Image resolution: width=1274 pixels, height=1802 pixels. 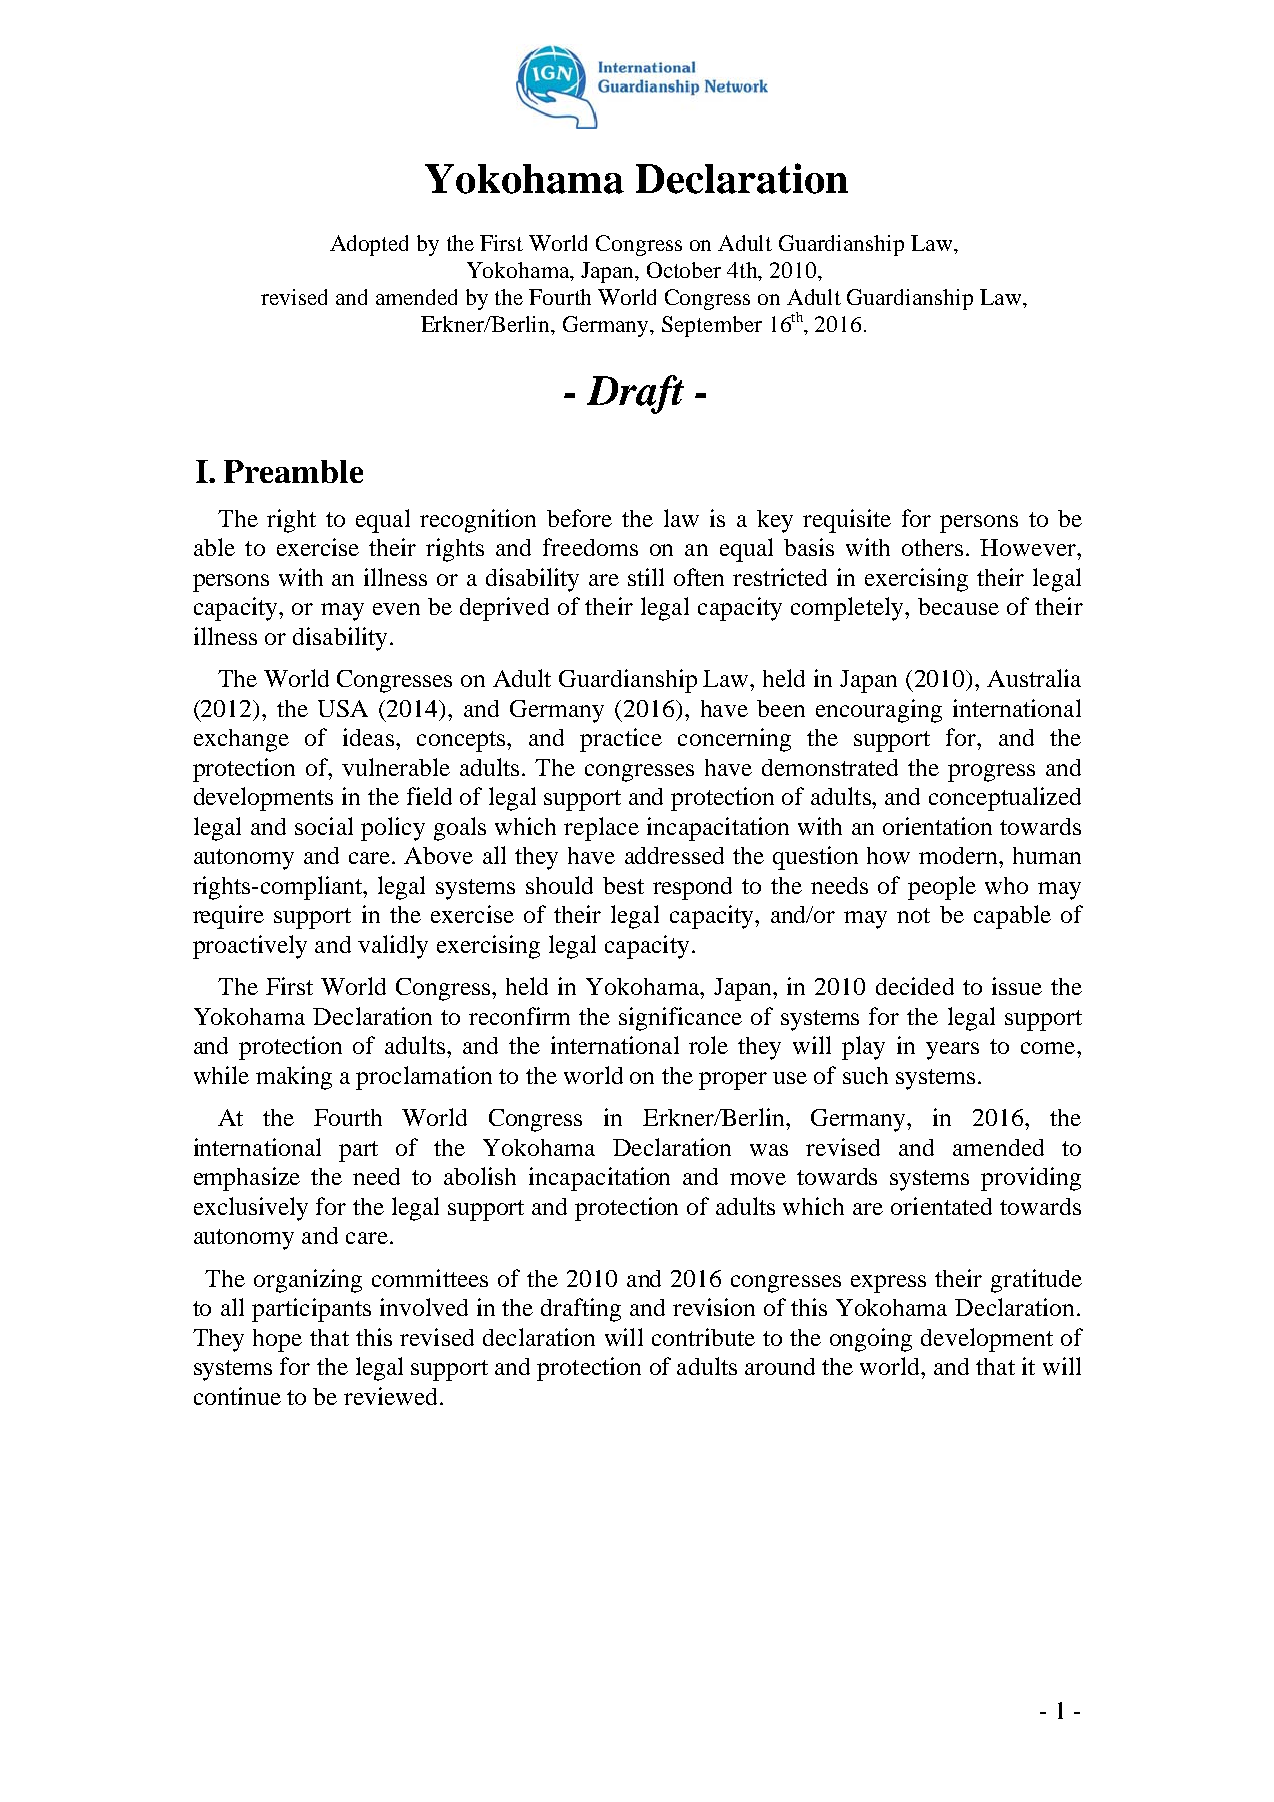 I want to click on September, so click(x=712, y=326).
